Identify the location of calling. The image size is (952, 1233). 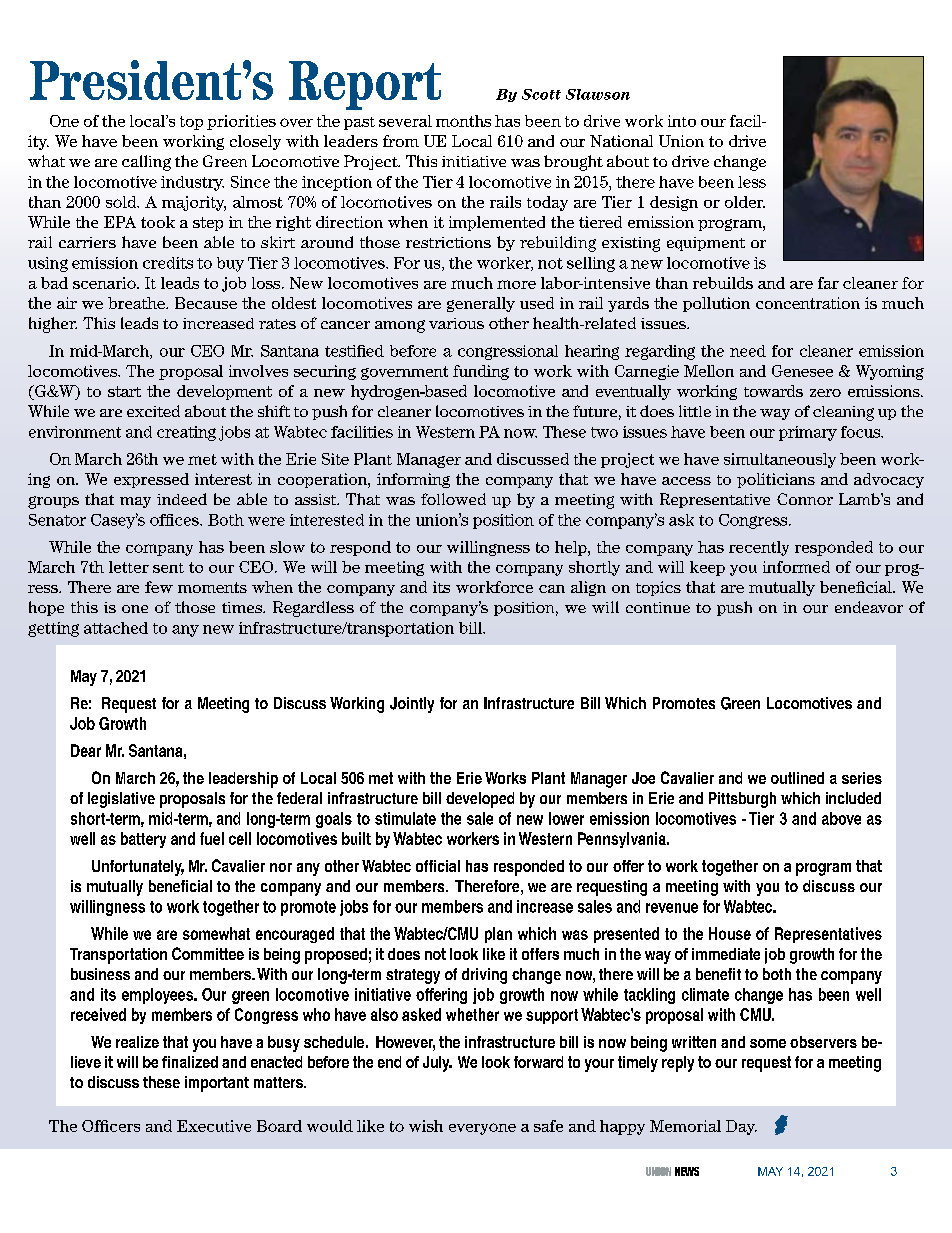
(146, 163).
